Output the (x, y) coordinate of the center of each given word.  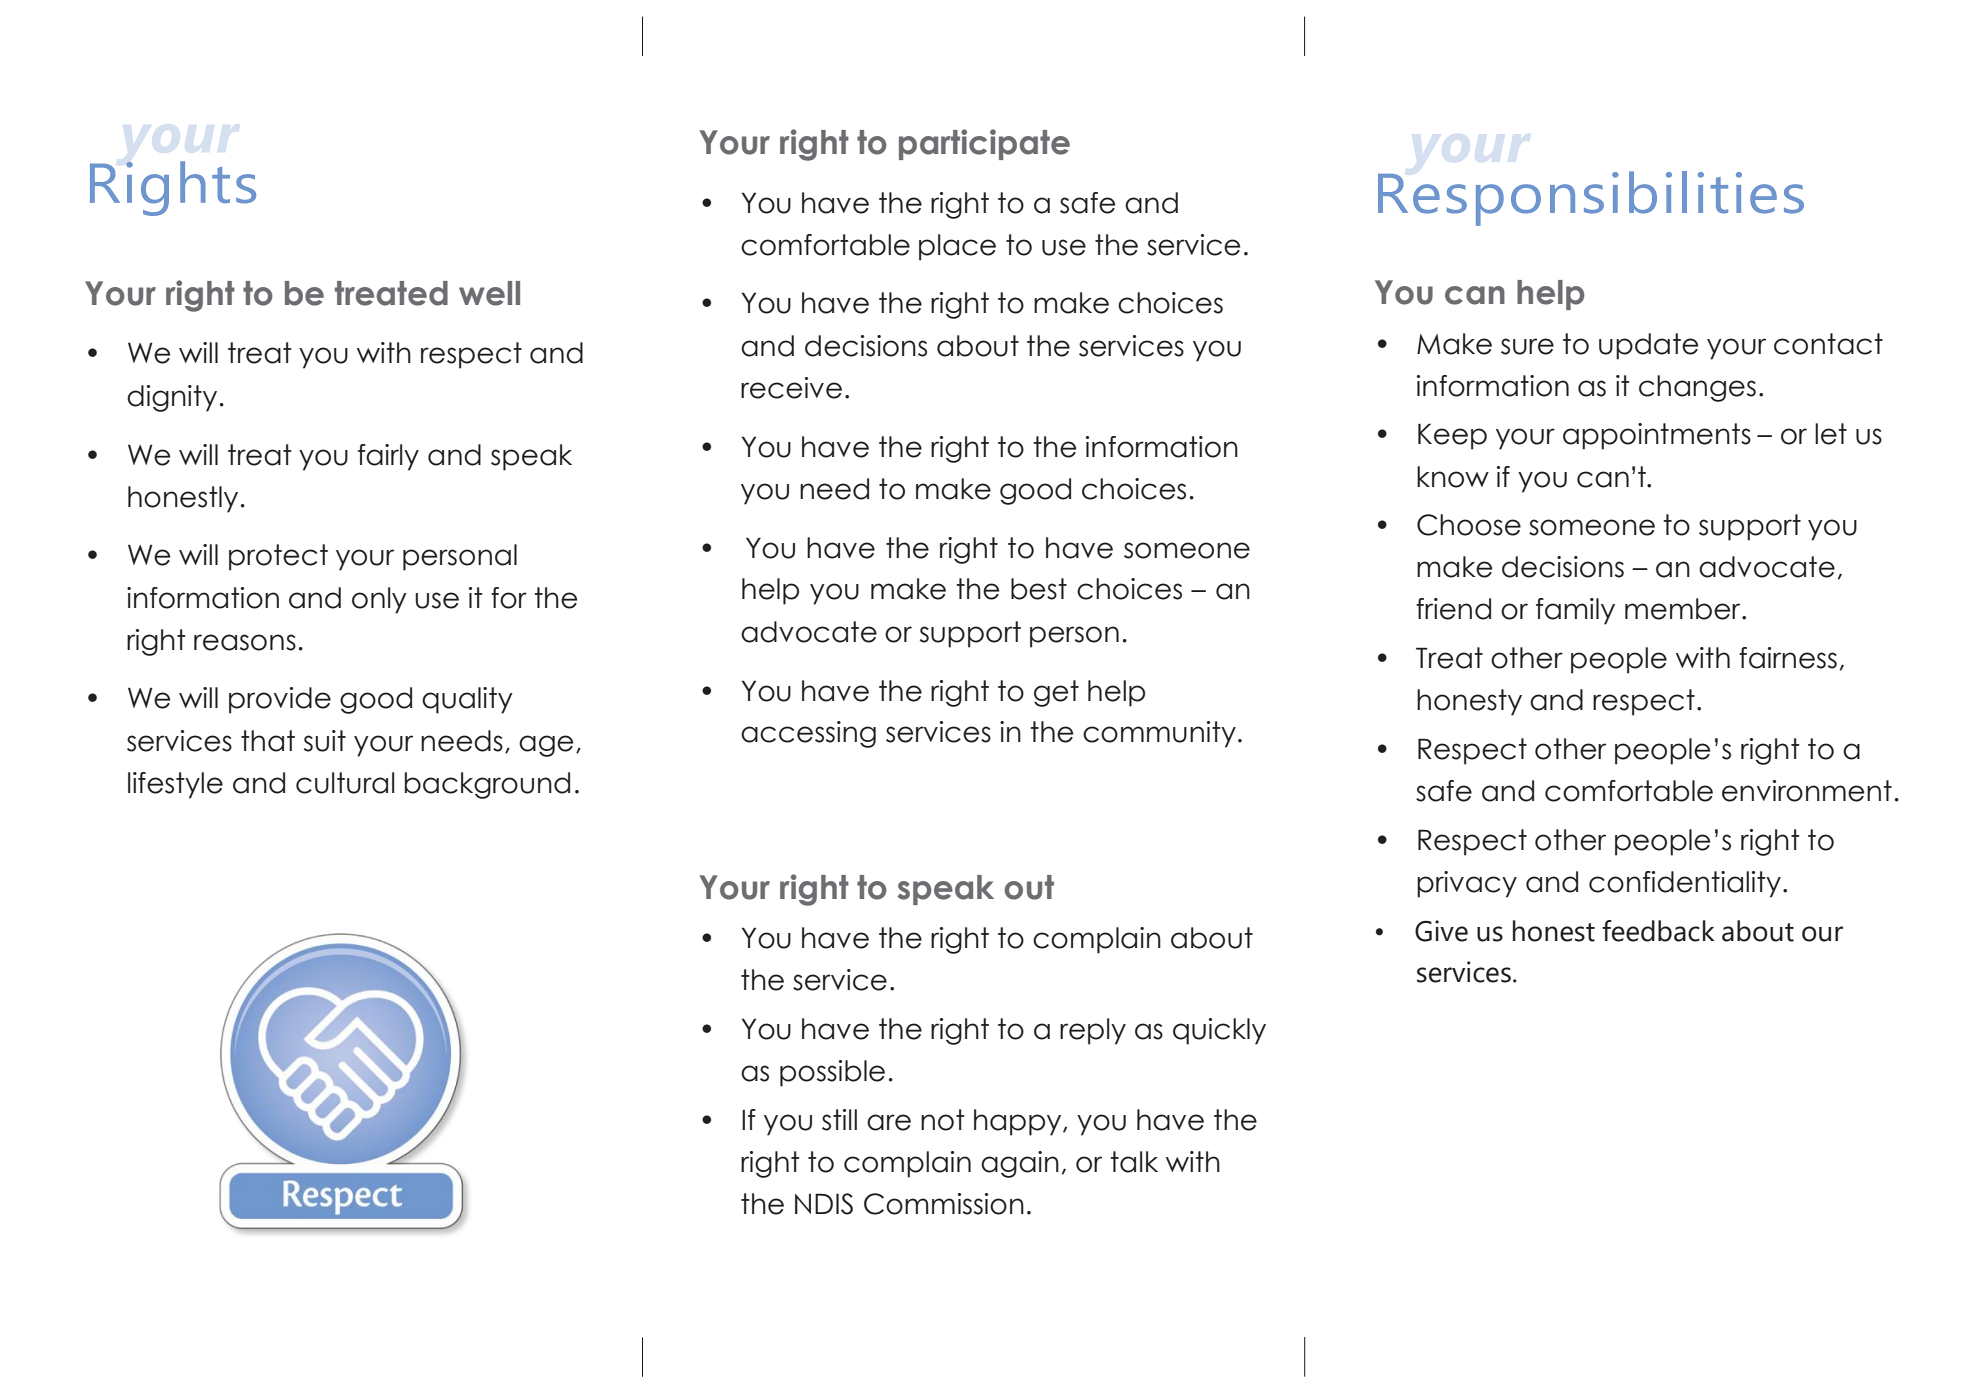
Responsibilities (1591, 198)
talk (1134, 1162)
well (489, 293)
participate (984, 144)
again (1020, 1164)
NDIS (824, 1204)
